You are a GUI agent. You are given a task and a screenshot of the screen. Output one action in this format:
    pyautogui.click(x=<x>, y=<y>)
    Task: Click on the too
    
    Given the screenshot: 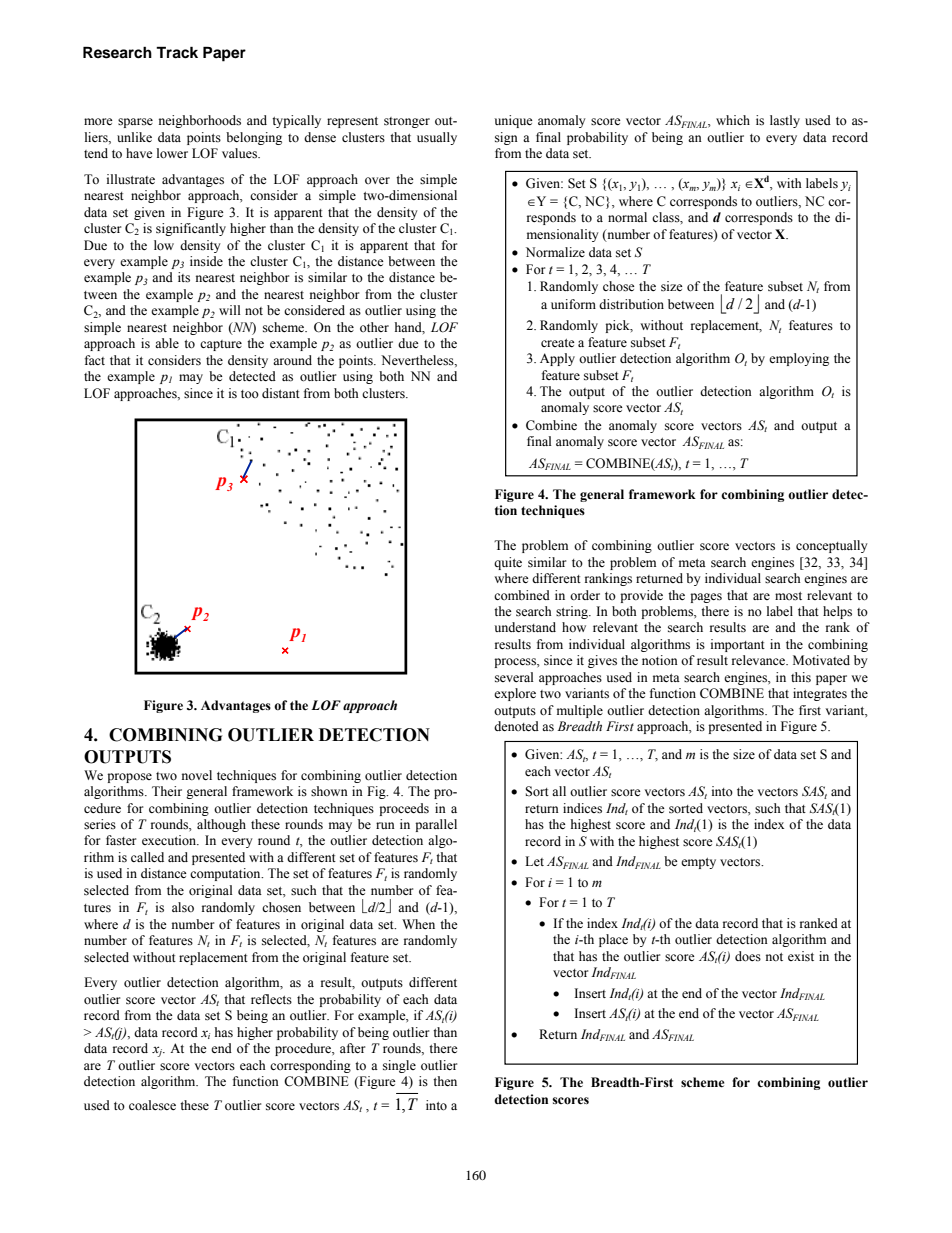 What is the action you would take?
    pyautogui.click(x=250, y=394)
